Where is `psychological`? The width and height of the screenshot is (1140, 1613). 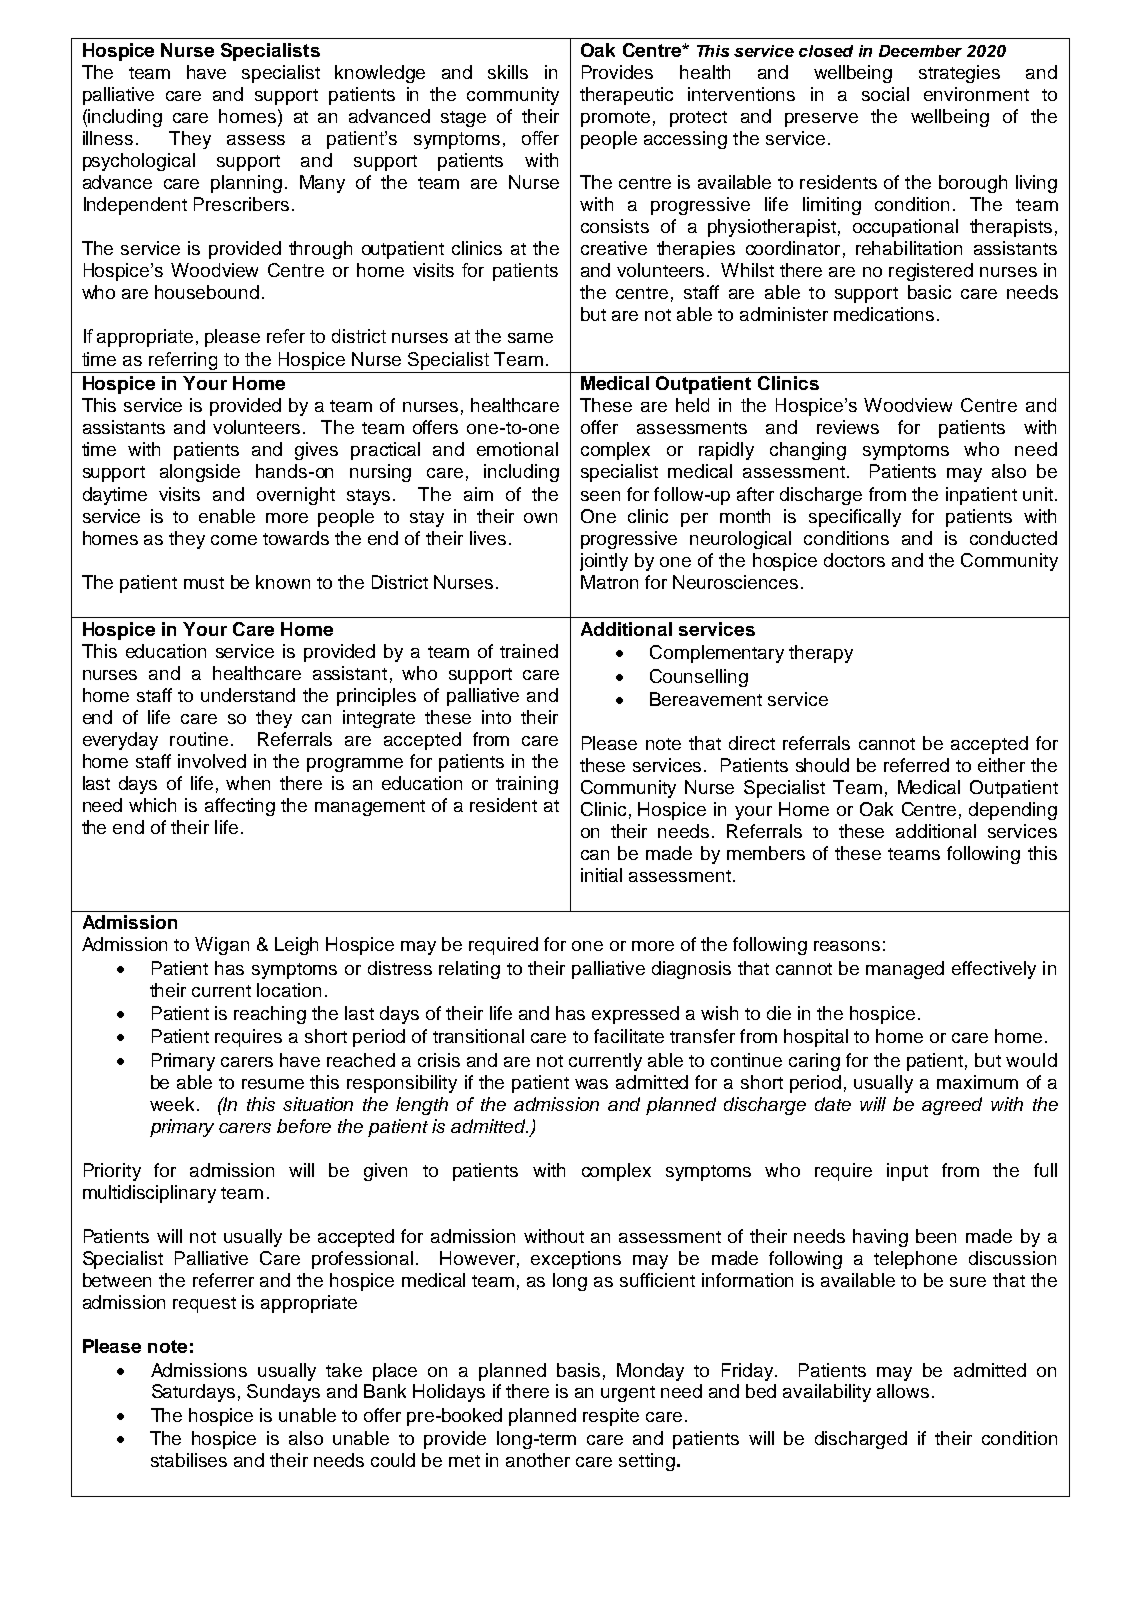 psychological is located at coordinates (139, 162).
